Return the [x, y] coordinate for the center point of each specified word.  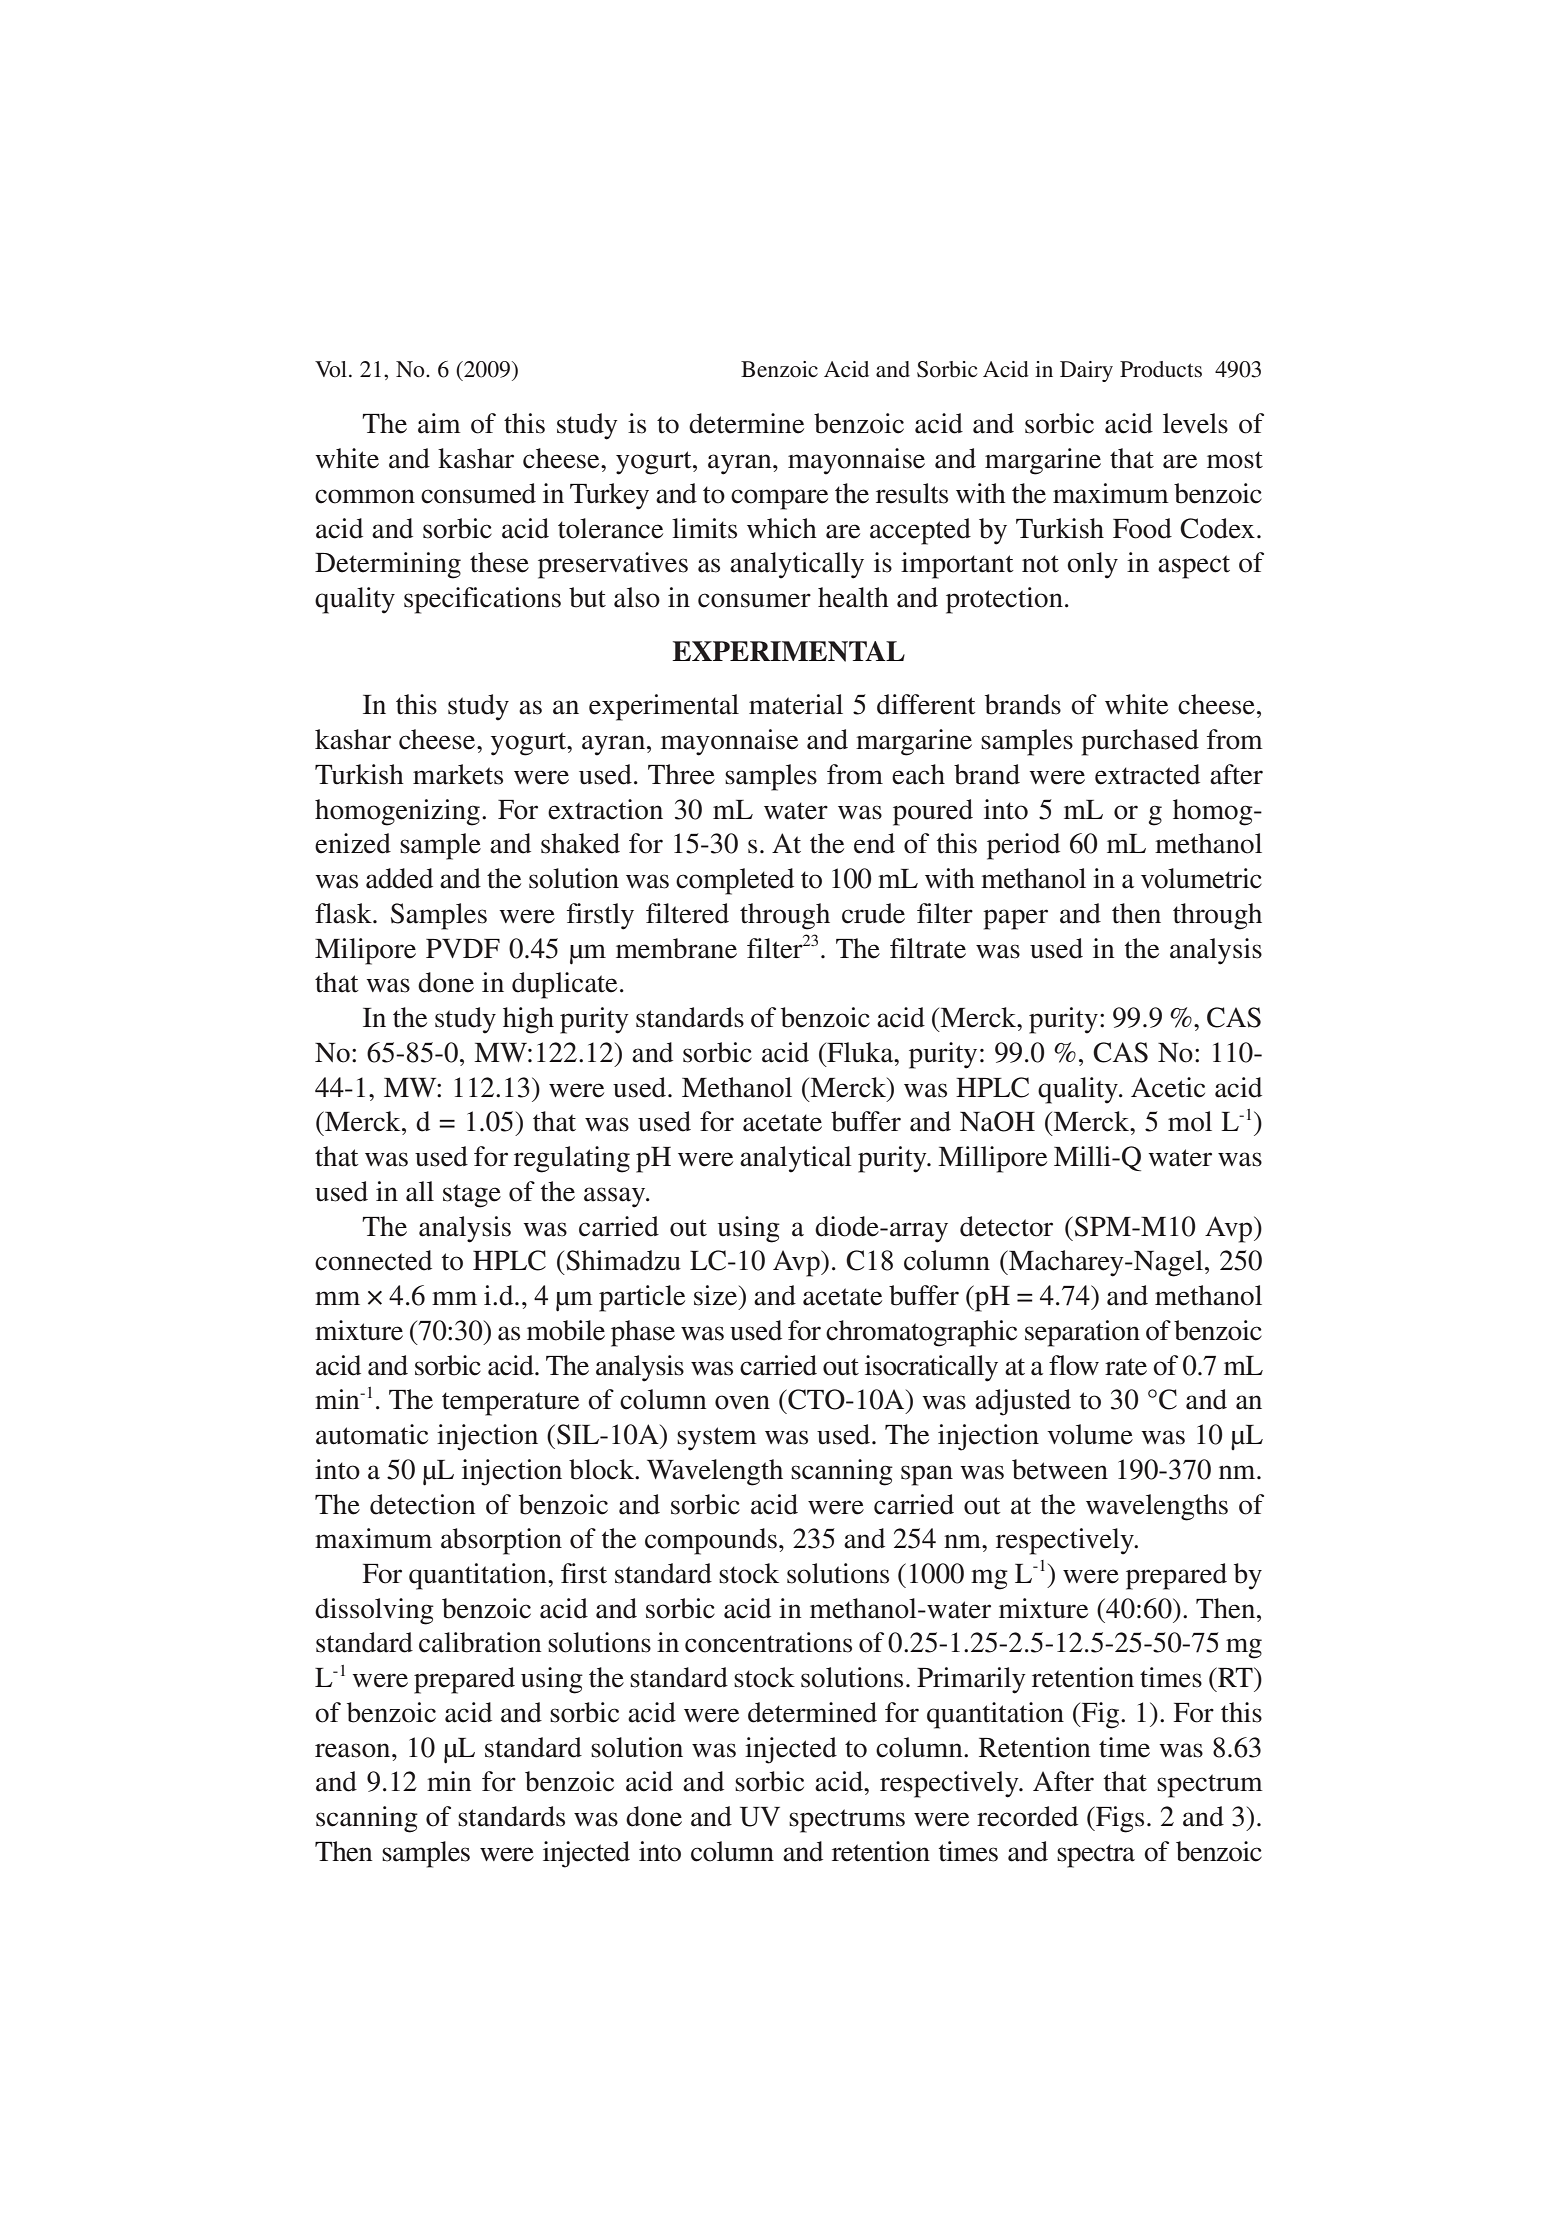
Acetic [1168, 1087]
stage [472, 1196]
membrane [676, 948]
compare [779, 499]
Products [1161, 369]
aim [439, 423]
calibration [480, 1642]
